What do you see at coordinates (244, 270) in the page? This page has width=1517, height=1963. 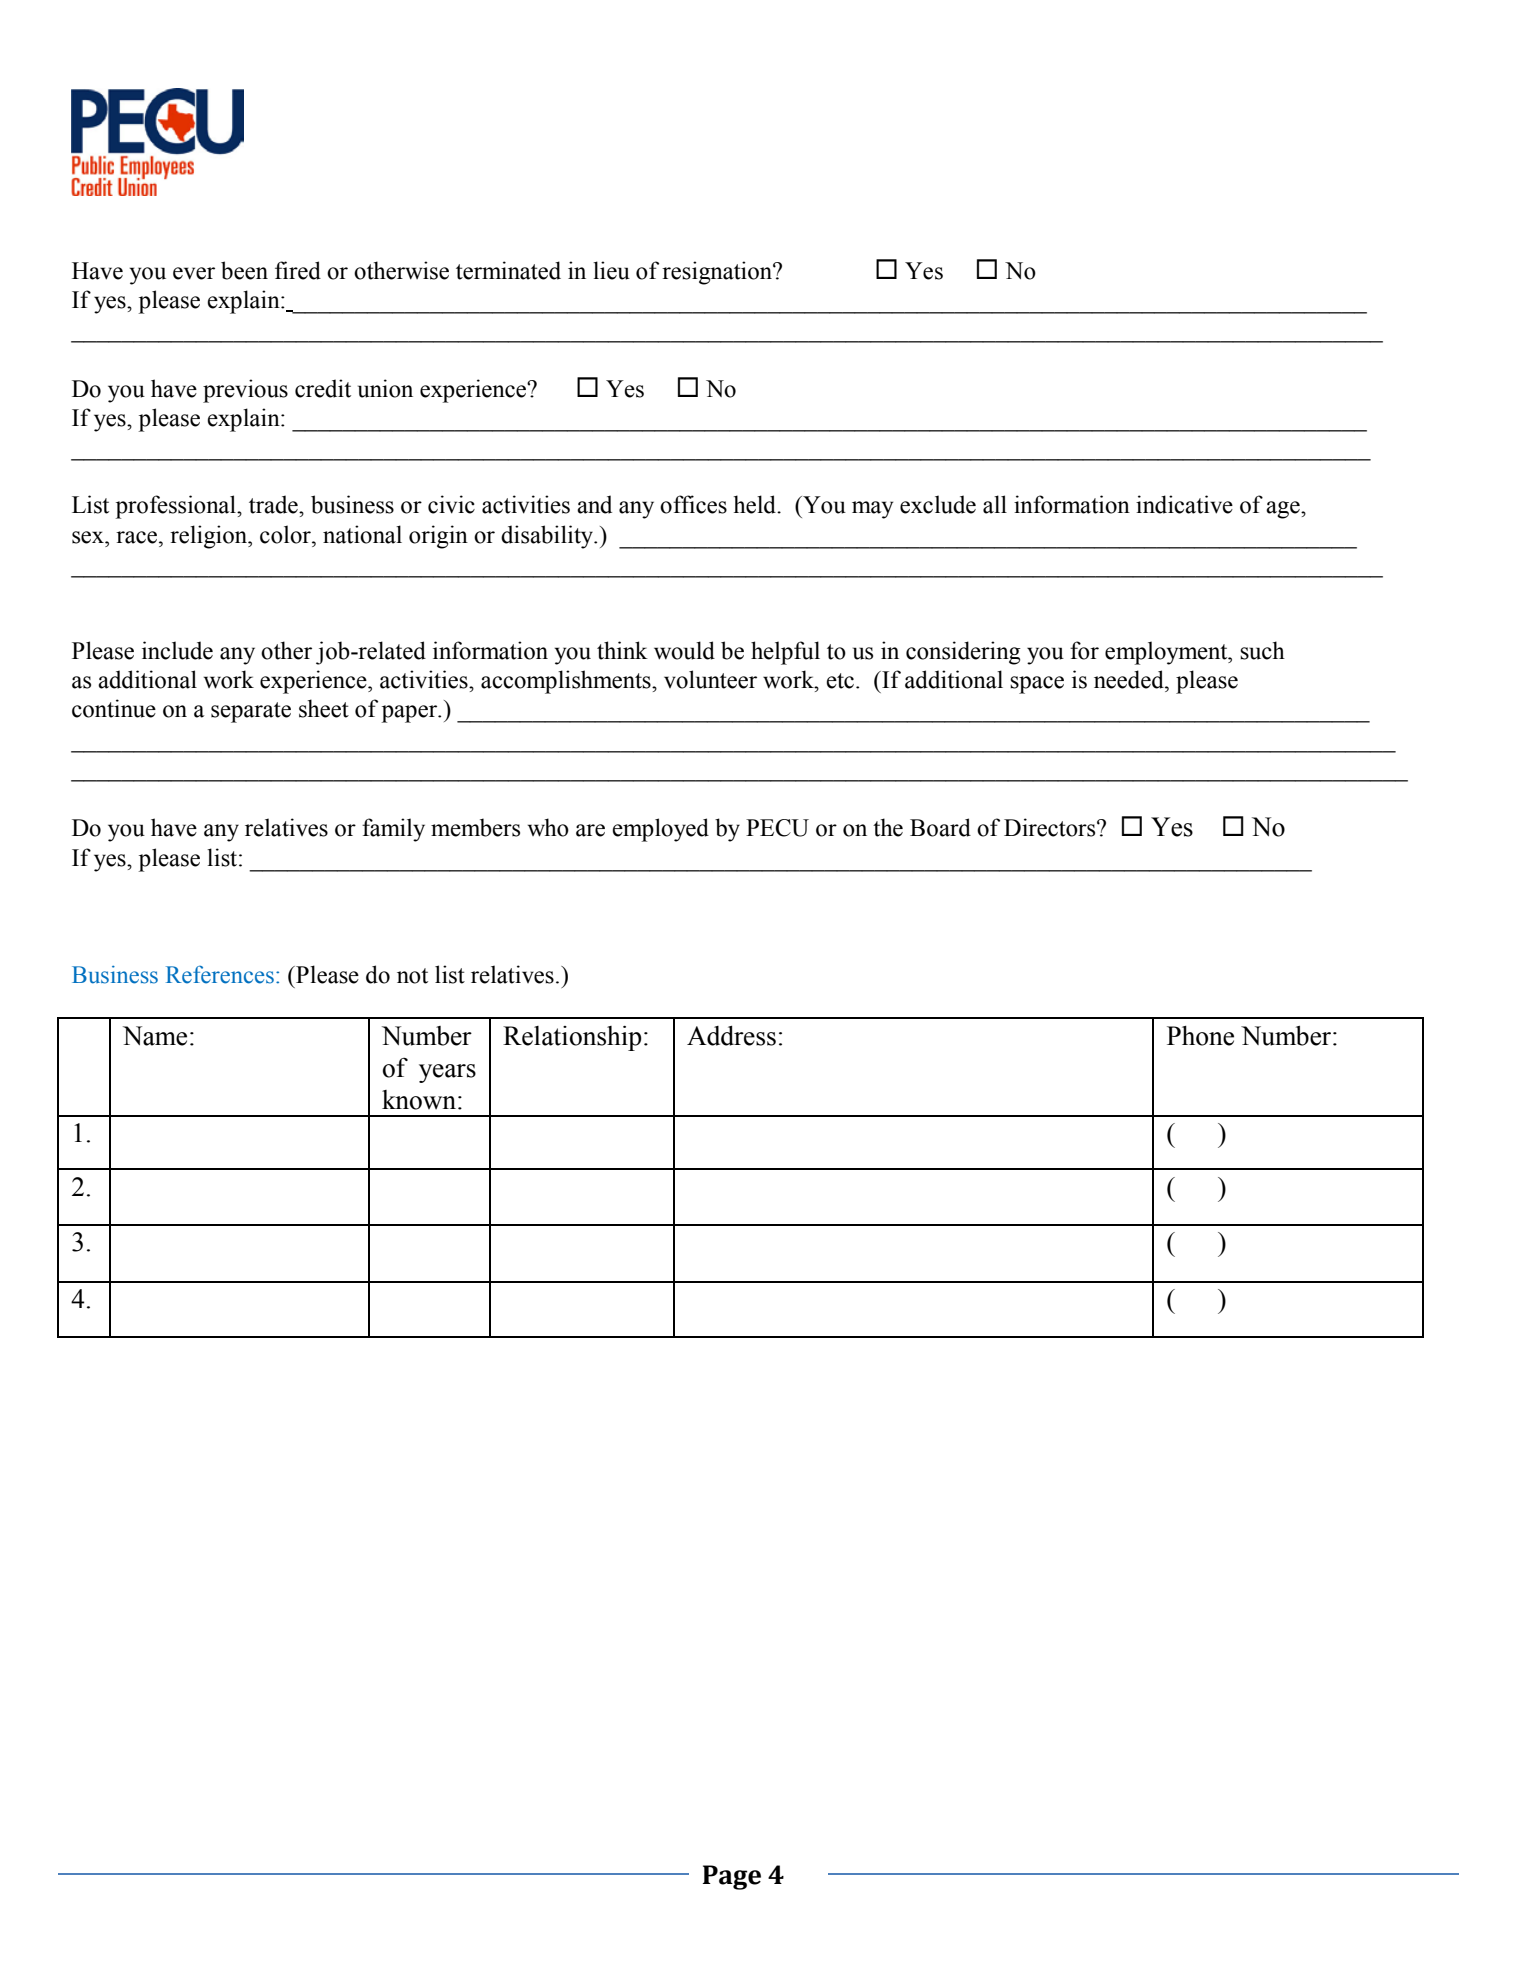 I see `been` at bounding box center [244, 270].
